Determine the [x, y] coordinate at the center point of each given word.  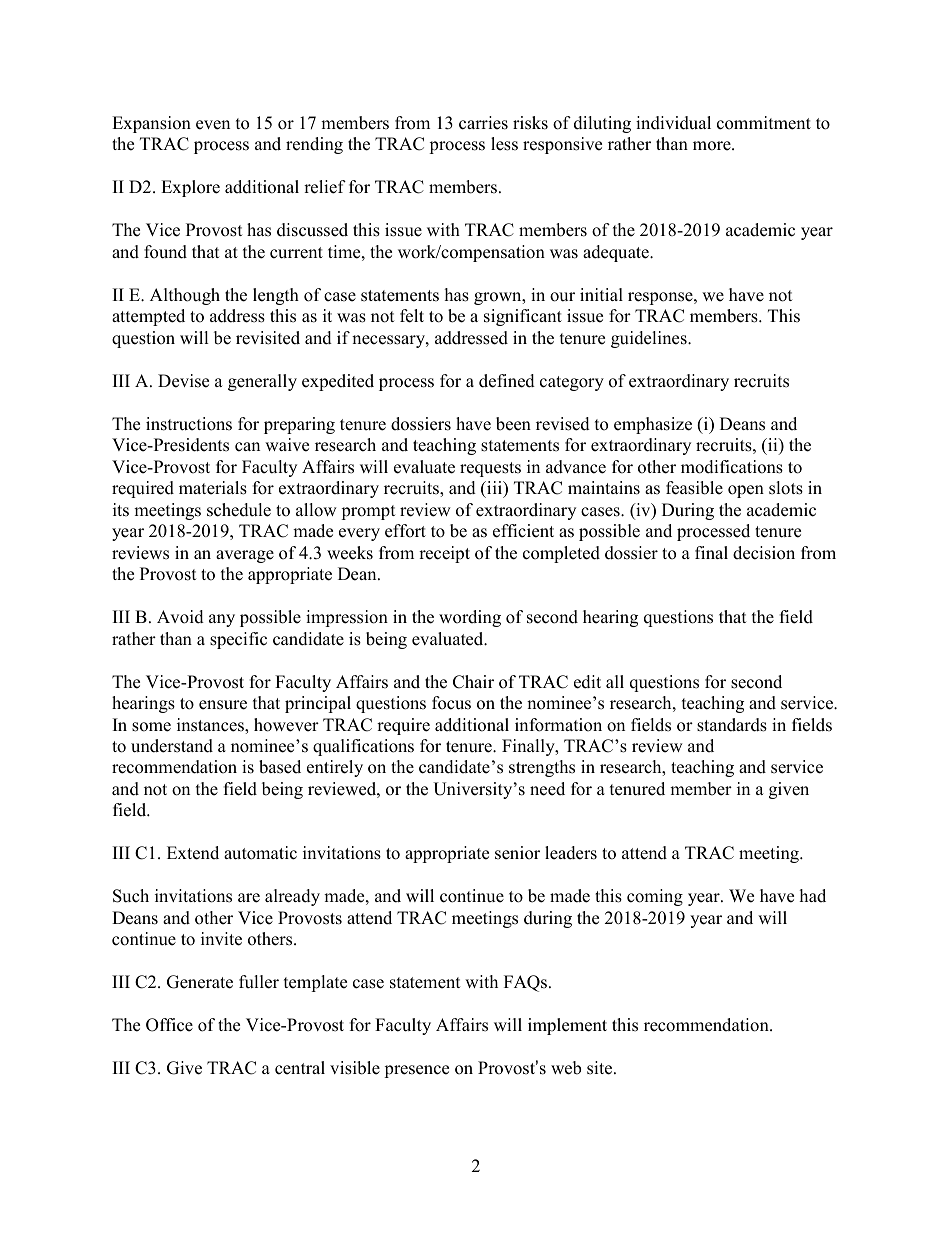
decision [764, 553]
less [504, 144]
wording [470, 618]
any [222, 620]
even [213, 125]
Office [169, 1025]
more [713, 146]
